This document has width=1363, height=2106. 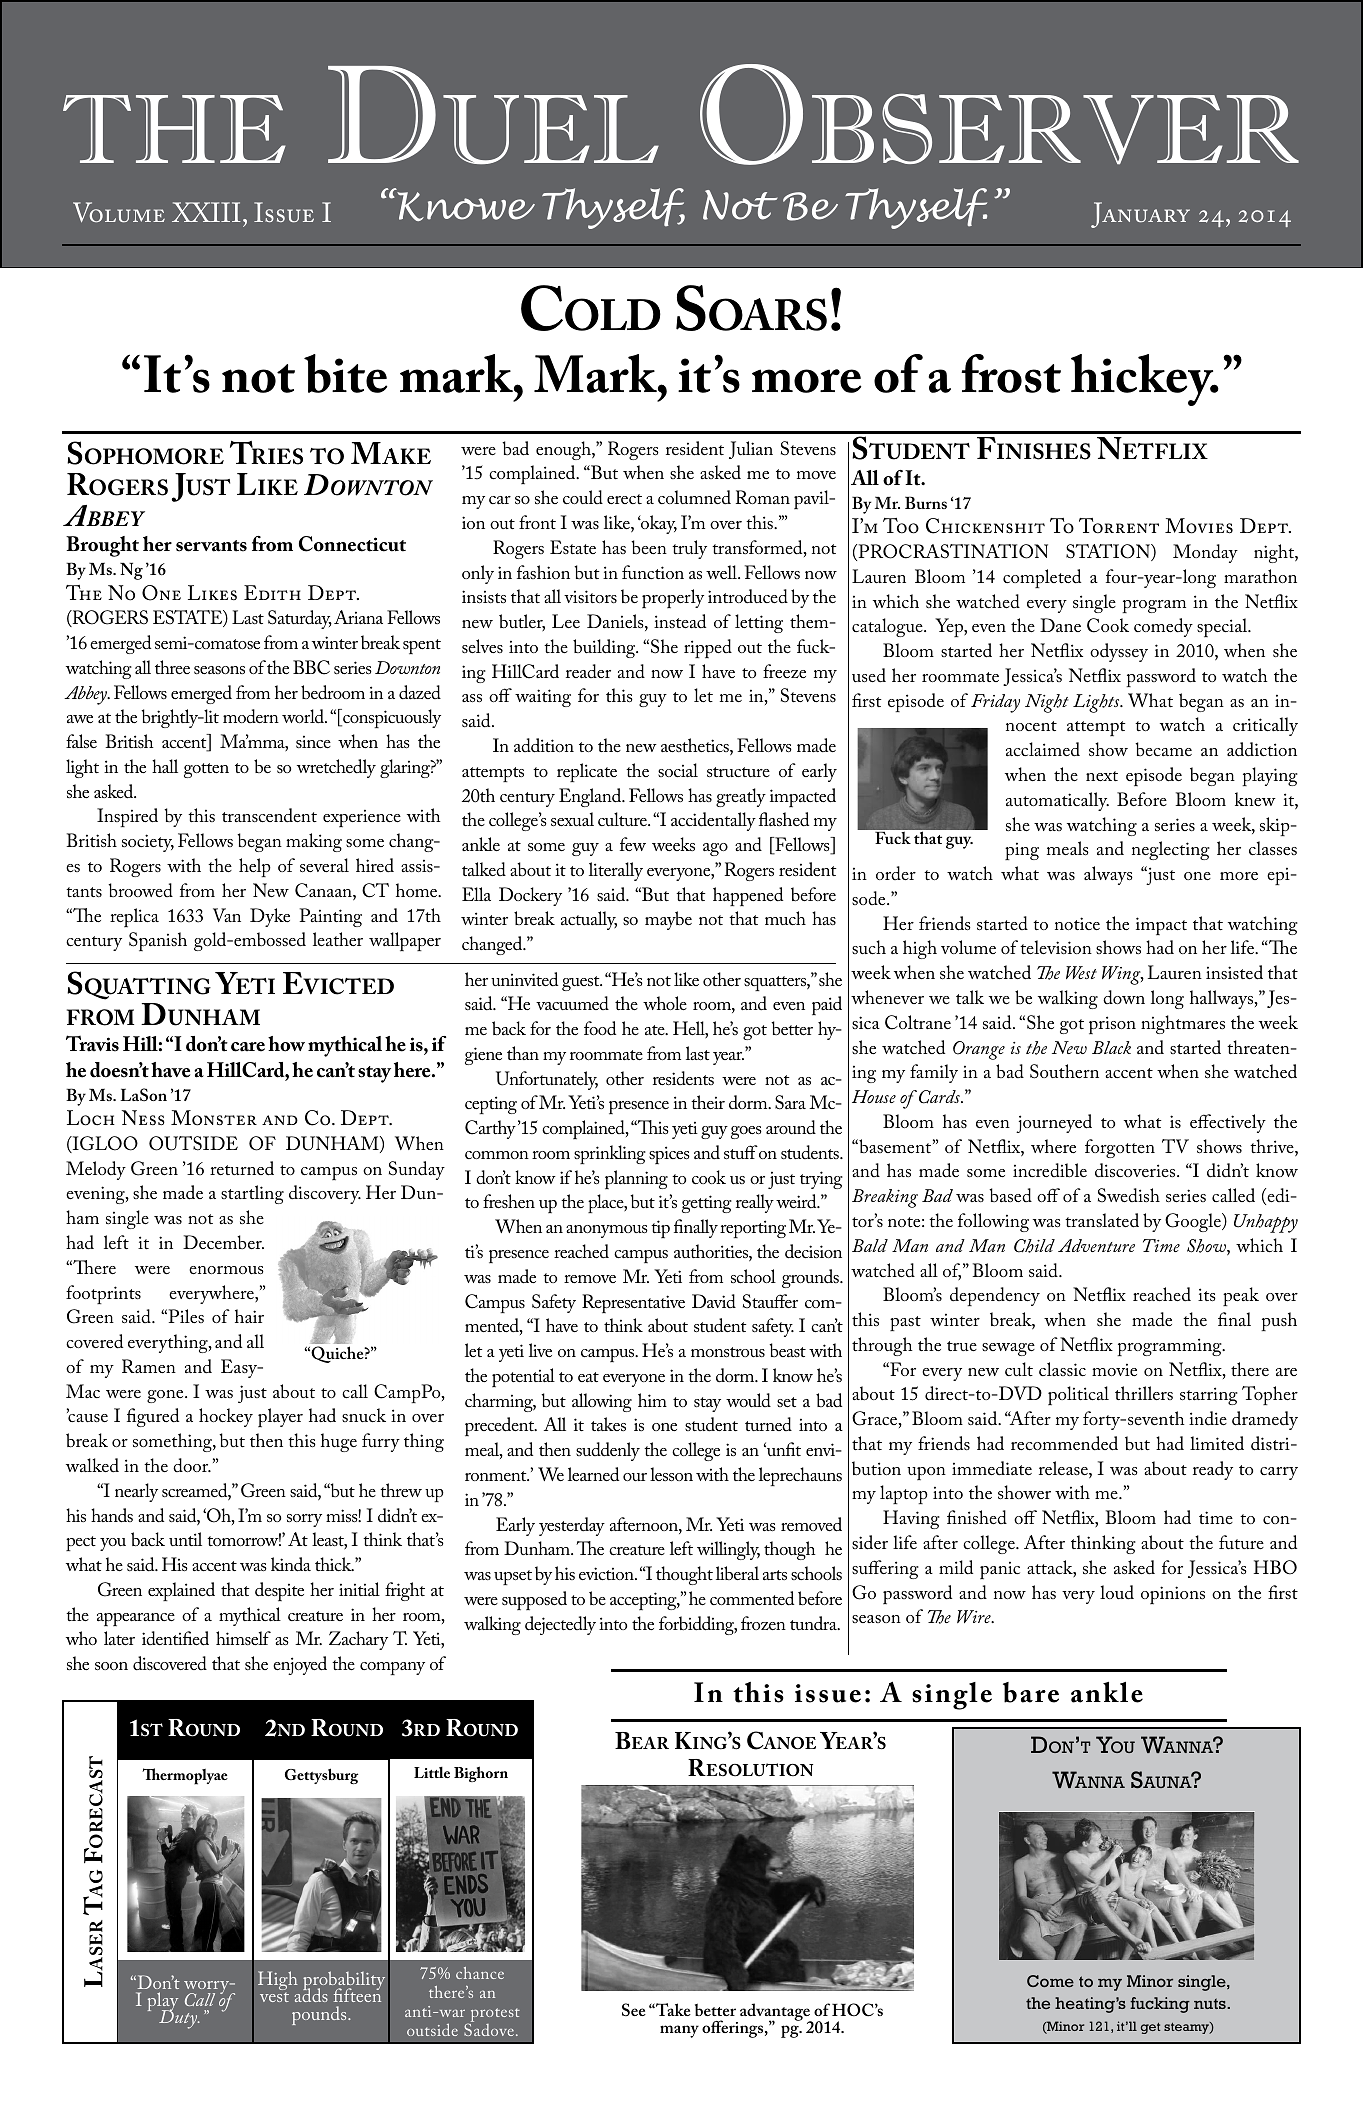 I want to click on Monster, so click(x=214, y=1118).
